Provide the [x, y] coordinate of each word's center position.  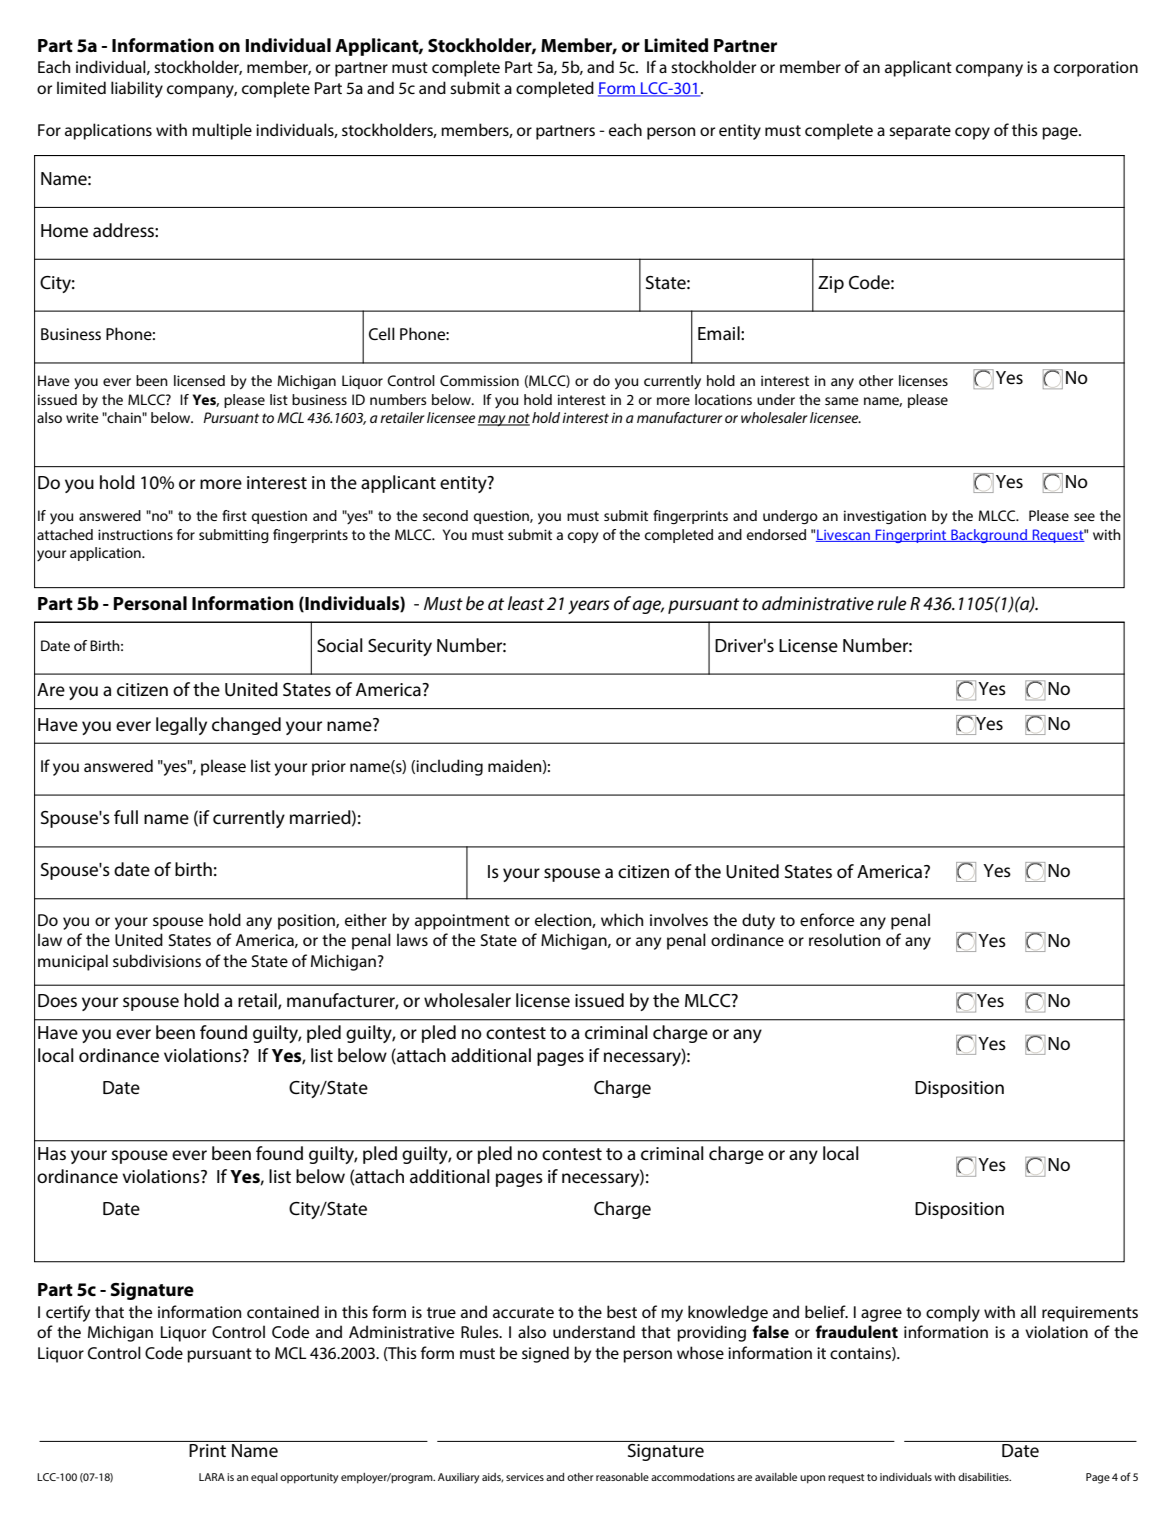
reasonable [622, 1477]
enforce [827, 919]
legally [181, 726]
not [518, 419]
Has [52, 1153]
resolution [844, 939]
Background [989, 536]
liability [137, 89]
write [82, 417]
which [622, 919]
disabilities [984, 1477]
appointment [462, 922]
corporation [1096, 69]
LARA [212, 1477]
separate [920, 132]
